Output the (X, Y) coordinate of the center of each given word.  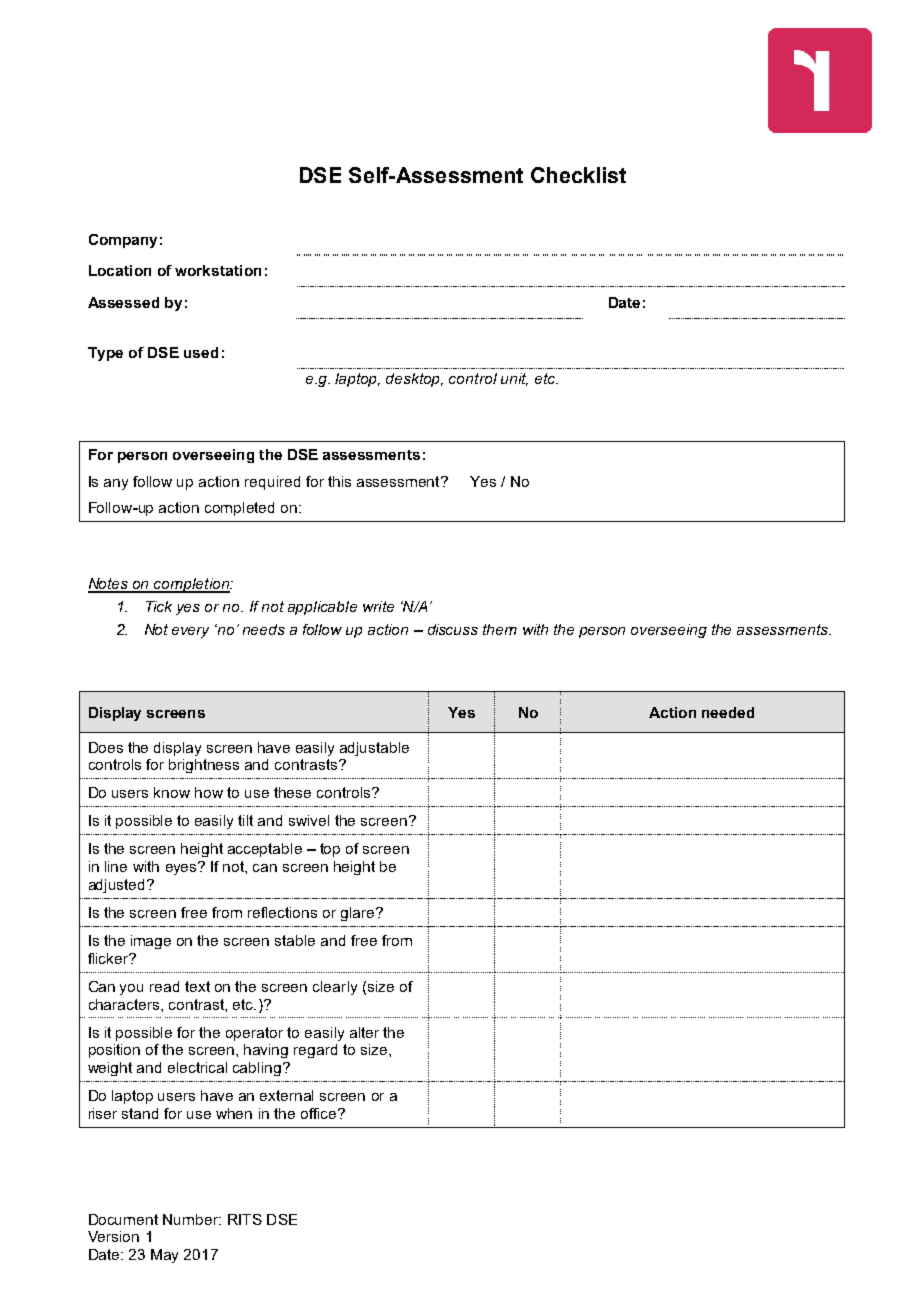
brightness (204, 766)
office (320, 1113)
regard (315, 1051)
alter (364, 1032)
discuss (453, 629)
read (164, 986)
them (500, 629)
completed (239, 509)
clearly (335, 988)
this (339, 481)
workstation (218, 270)
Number (192, 1219)
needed (728, 712)
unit (514, 379)
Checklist (578, 175)
